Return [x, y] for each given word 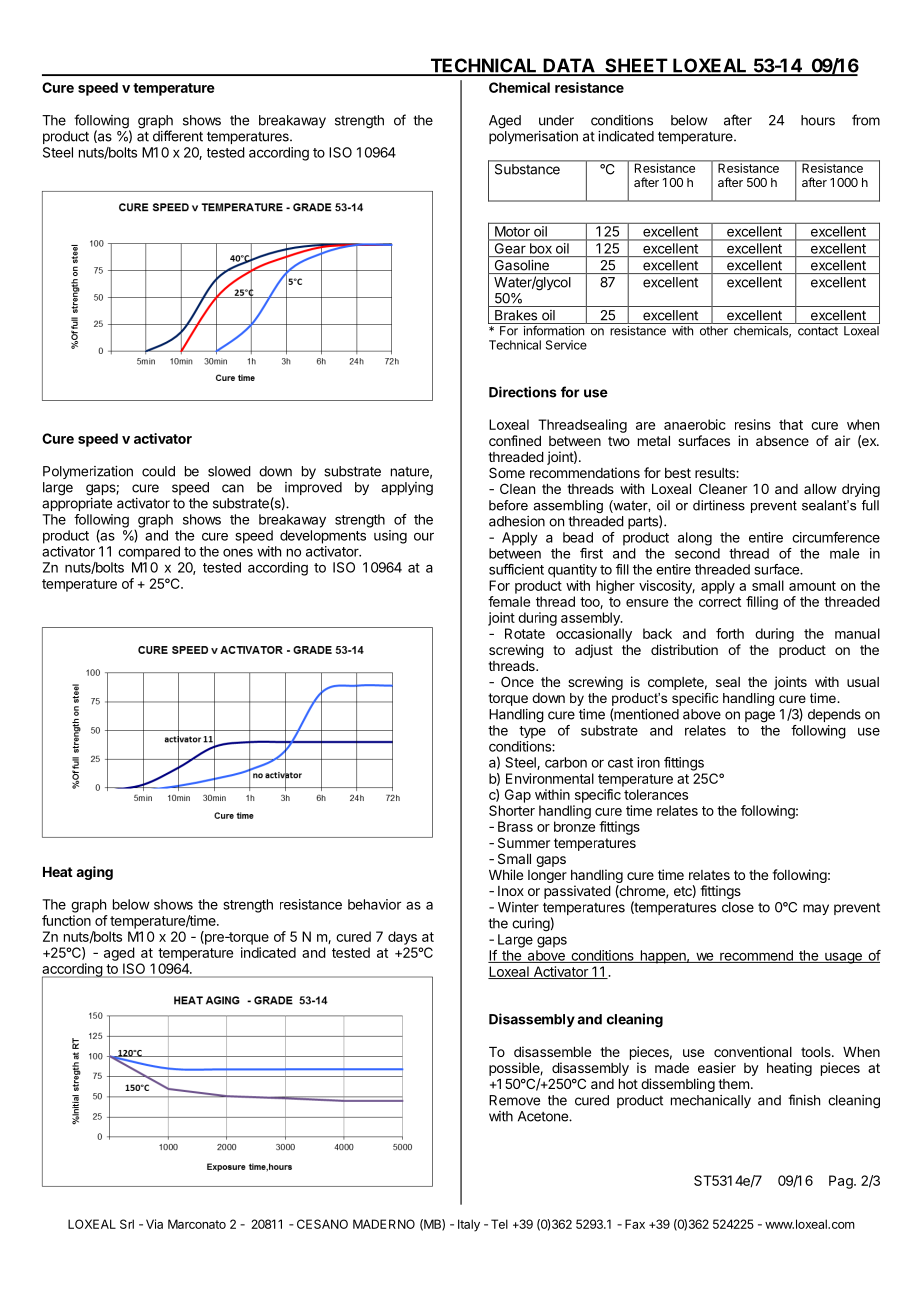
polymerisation [533, 137]
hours [818, 120]
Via [154, 1224]
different [178, 136]
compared [149, 553]
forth [730, 633]
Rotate [525, 633]
